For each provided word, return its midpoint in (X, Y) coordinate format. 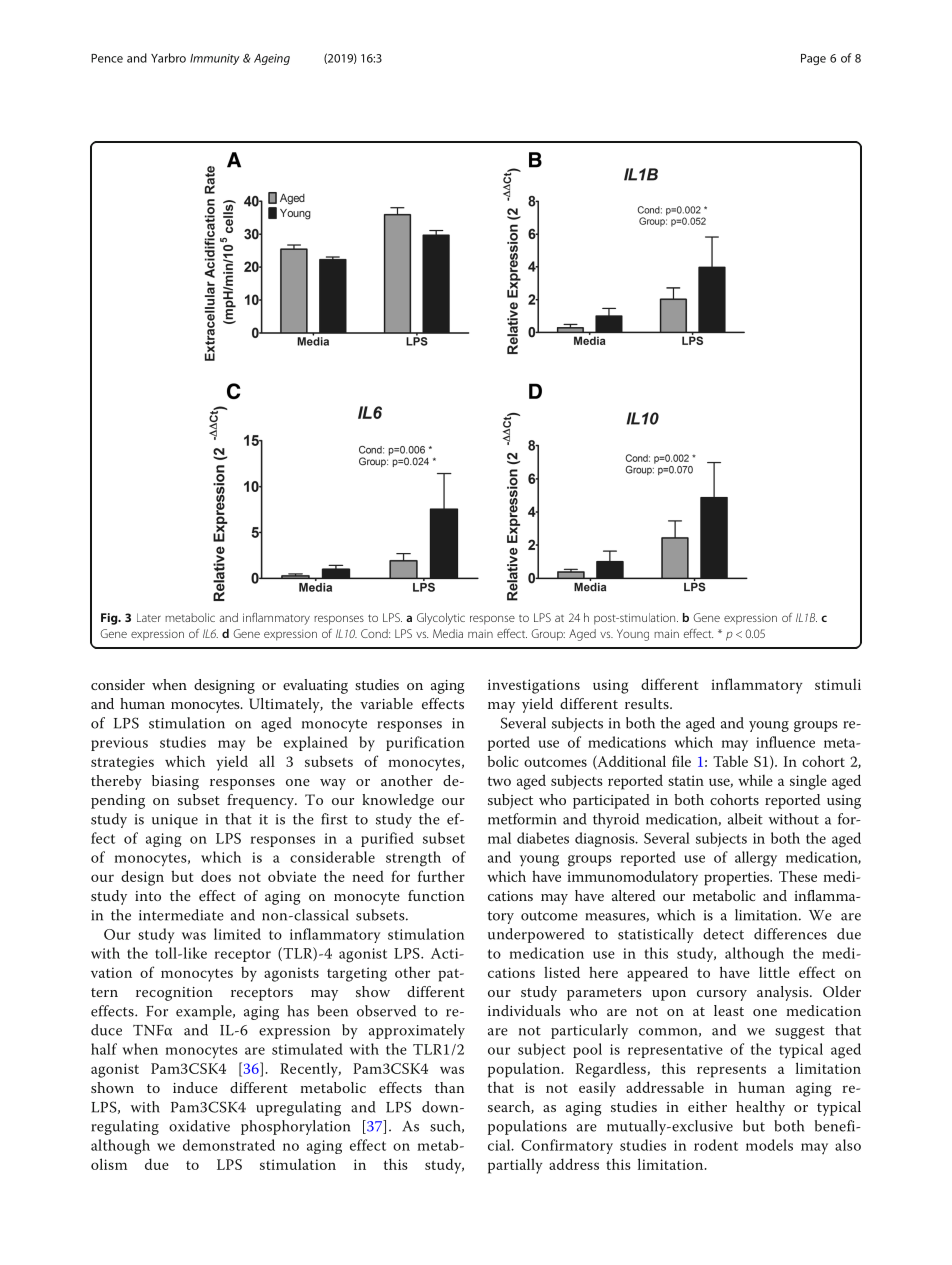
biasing (175, 782)
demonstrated (229, 1145)
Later (149, 617)
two (499, 781)
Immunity (215, 59)
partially (515, 1166)
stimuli (838, 684)
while (755, 780)
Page (813, 59)
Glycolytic (441, 619)
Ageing (272, 59)
